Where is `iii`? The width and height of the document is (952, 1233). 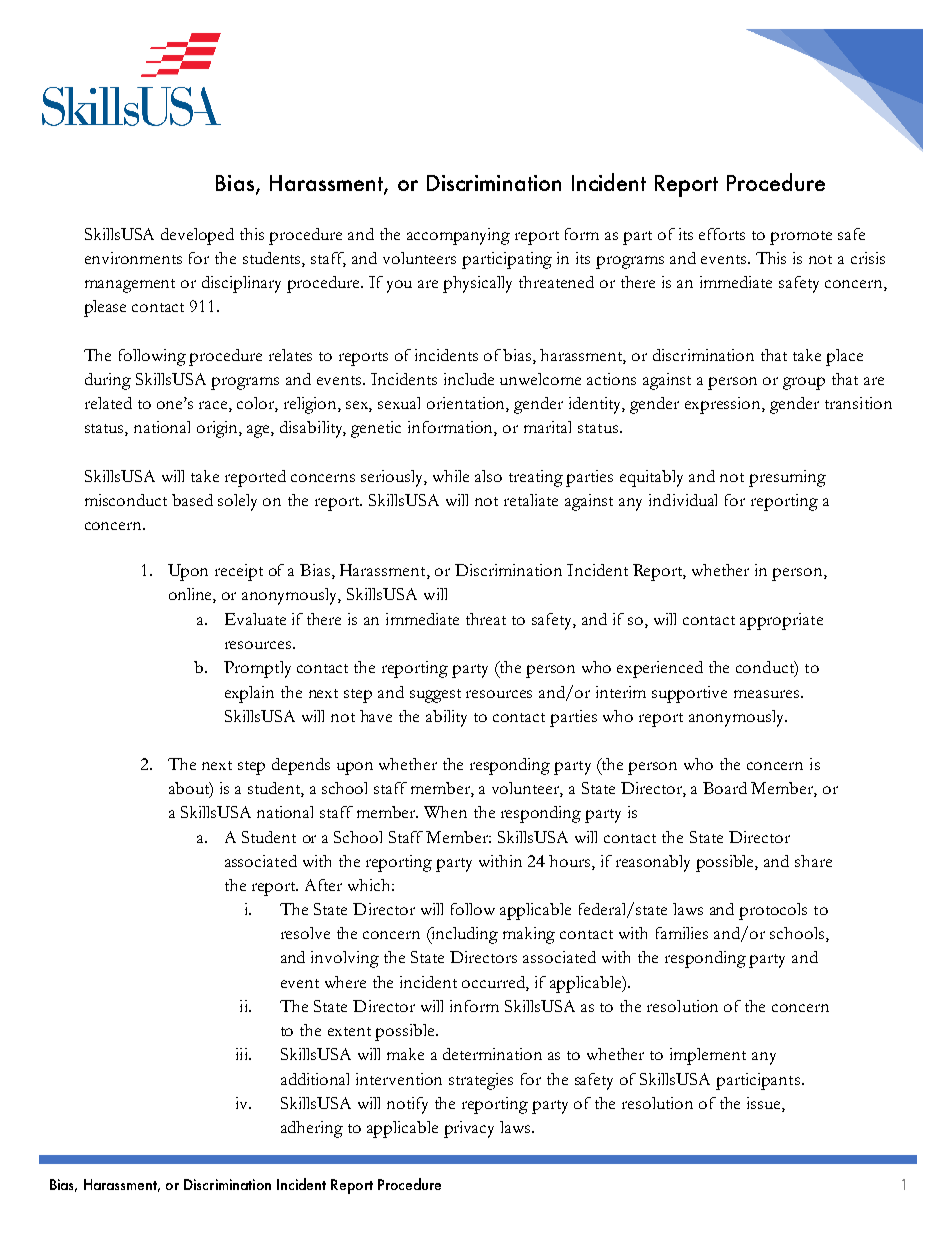
iii is located at coordinates (243, 1054).
